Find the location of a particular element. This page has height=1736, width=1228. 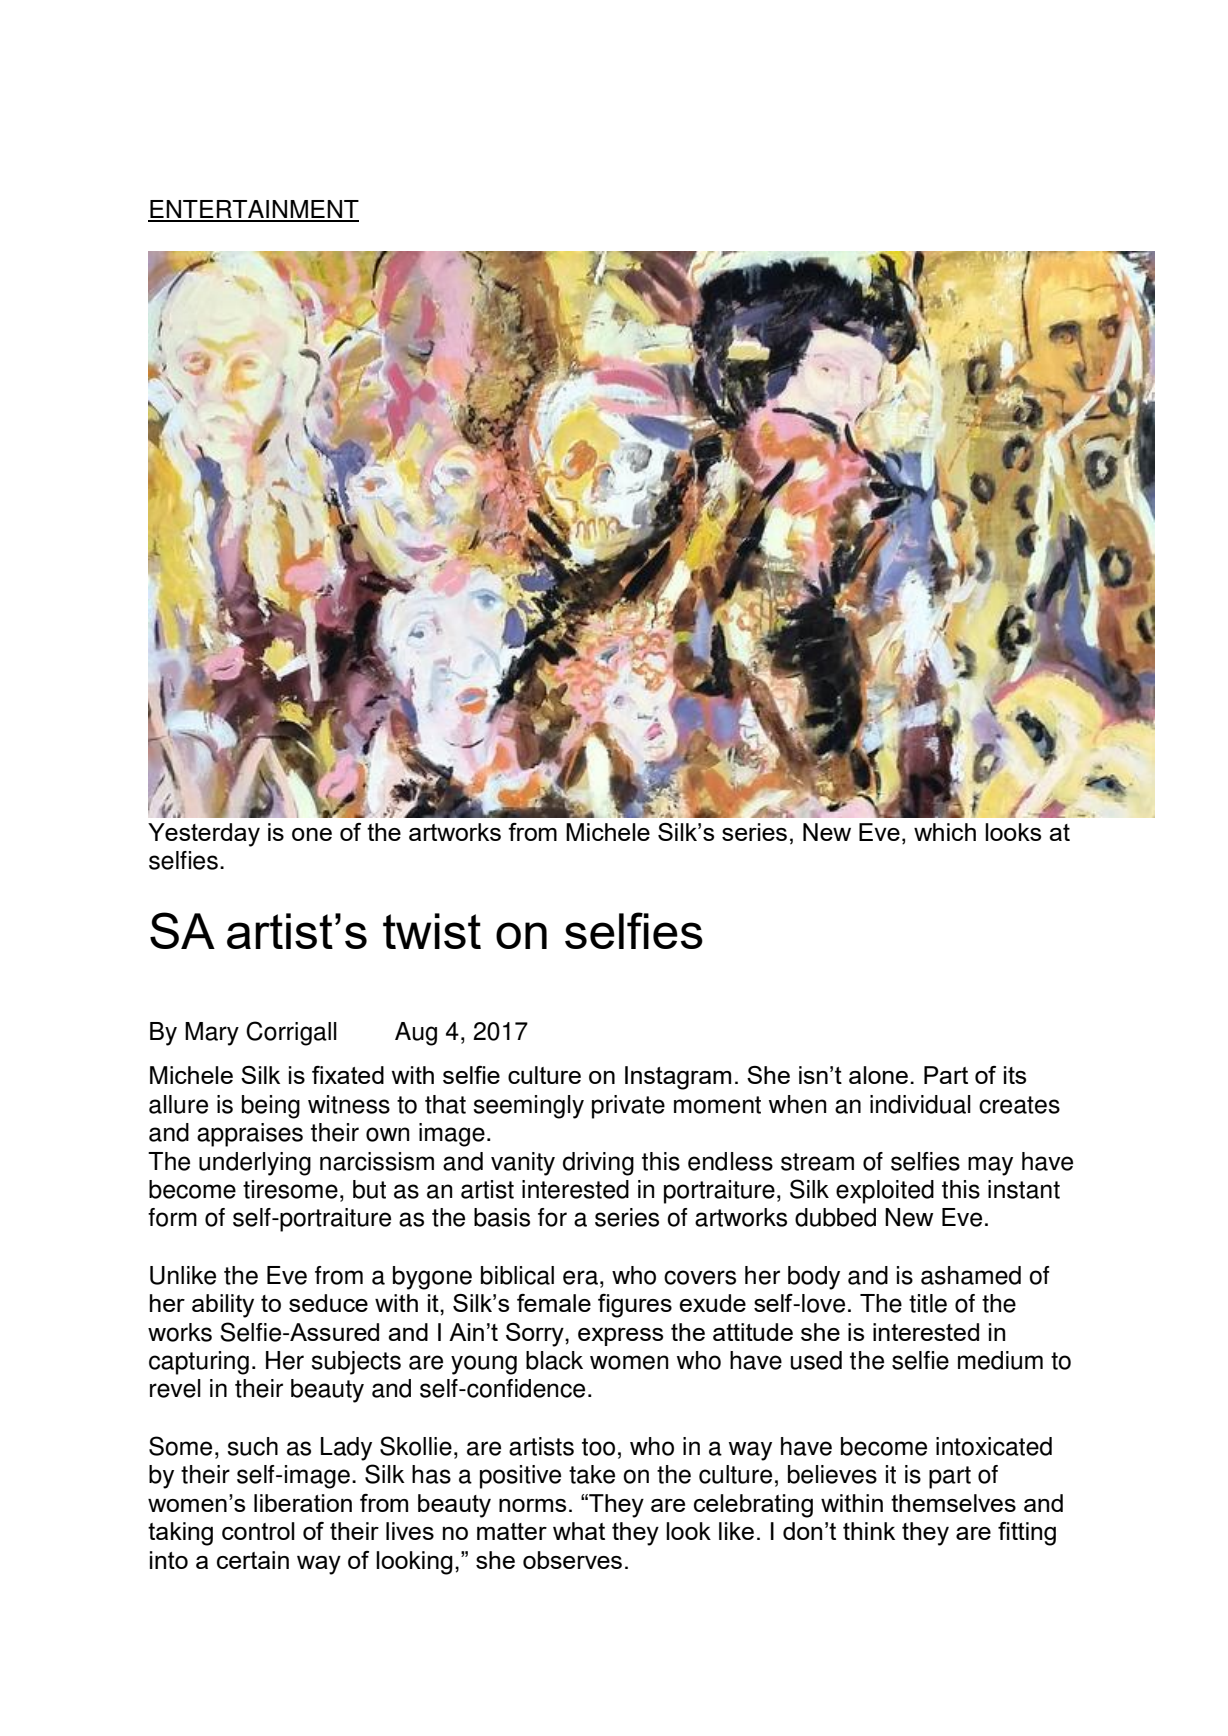

think is located at coordinates (869, 1531).
